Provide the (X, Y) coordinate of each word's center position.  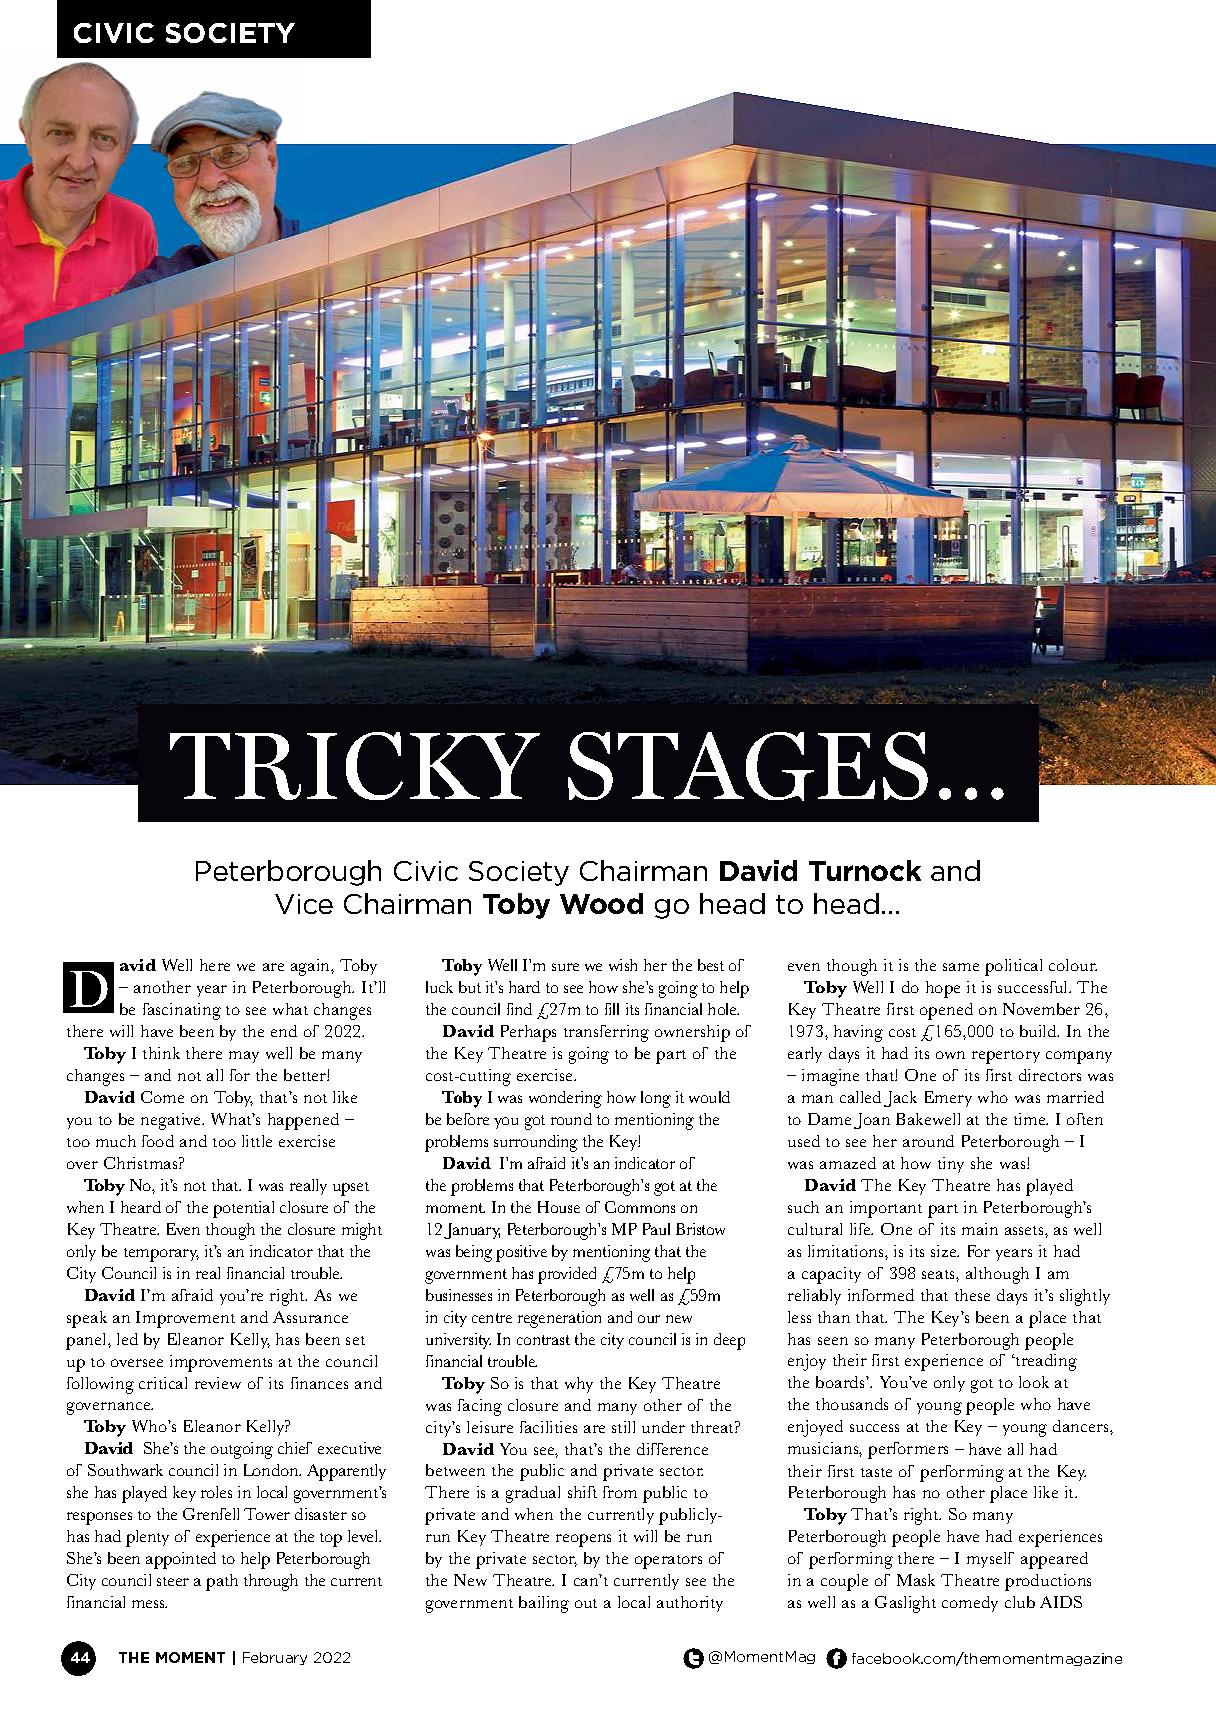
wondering (565, 1099)
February (275, 1658)
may (244, 1057)
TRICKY (355, 766)
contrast (543, 1340)
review (218, 1383)
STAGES (748, 766)
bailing (544, 1604)
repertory (1006, 1057)
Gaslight (905, 1604)
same (961, 967)
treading (1045, 1362)
